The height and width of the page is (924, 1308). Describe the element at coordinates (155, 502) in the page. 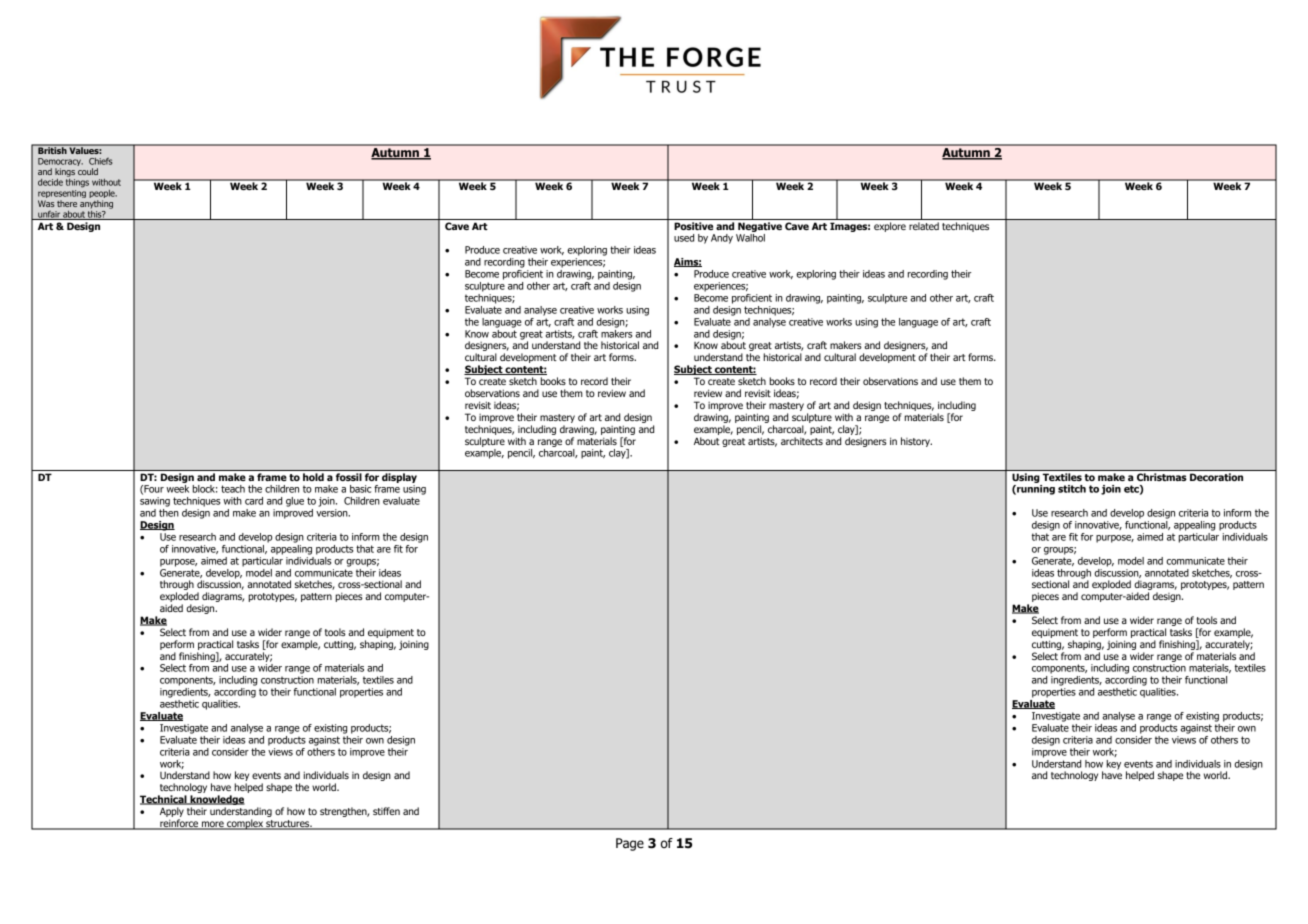

I see `sawing` at that location.
